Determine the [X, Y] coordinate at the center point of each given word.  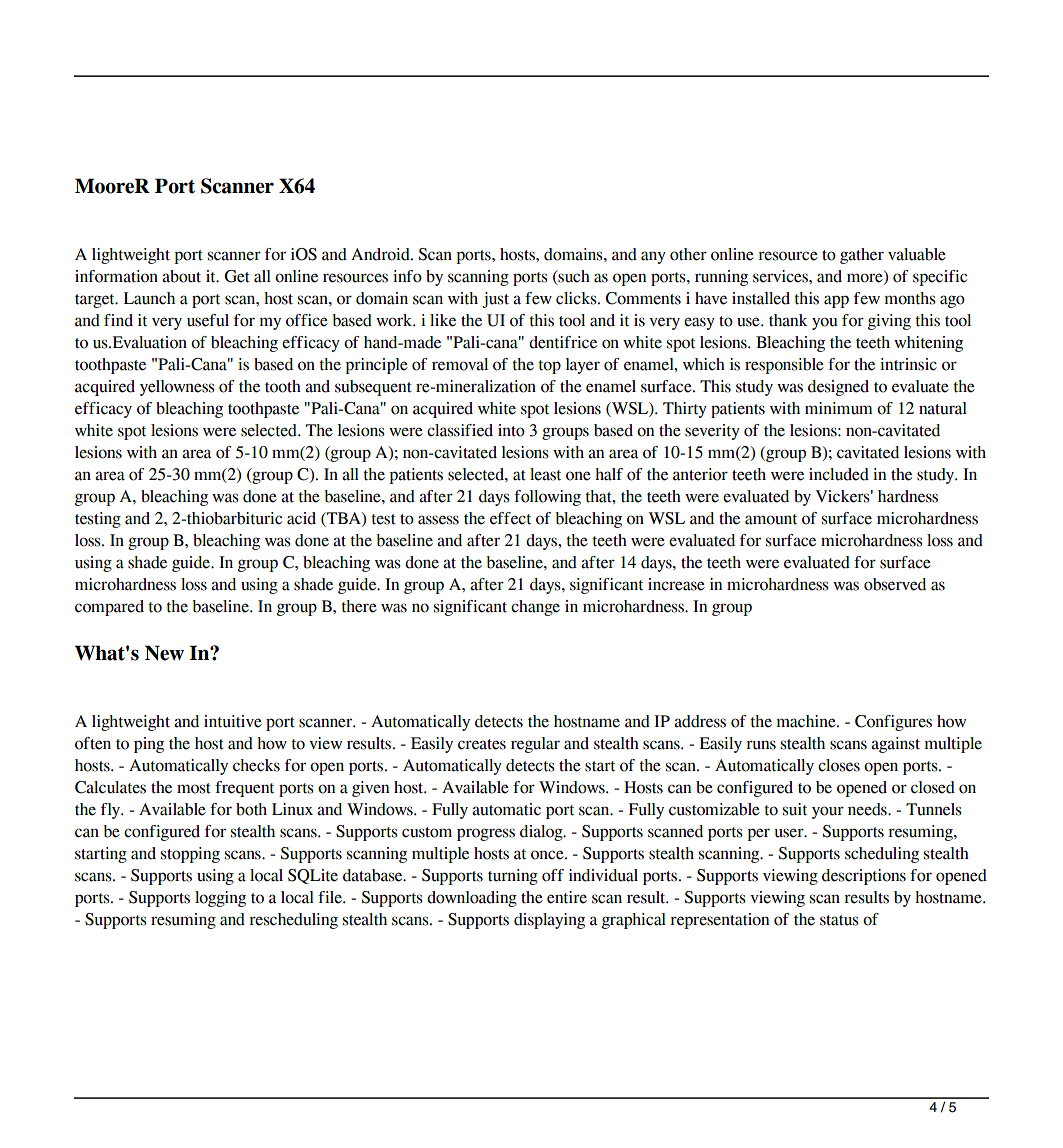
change [535, 608]
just [495, 300]
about [181, 276]
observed [895, 584]
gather [862, 256]
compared [109, 608]
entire [567, 897]
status [839, 920]
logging [220, 899]
